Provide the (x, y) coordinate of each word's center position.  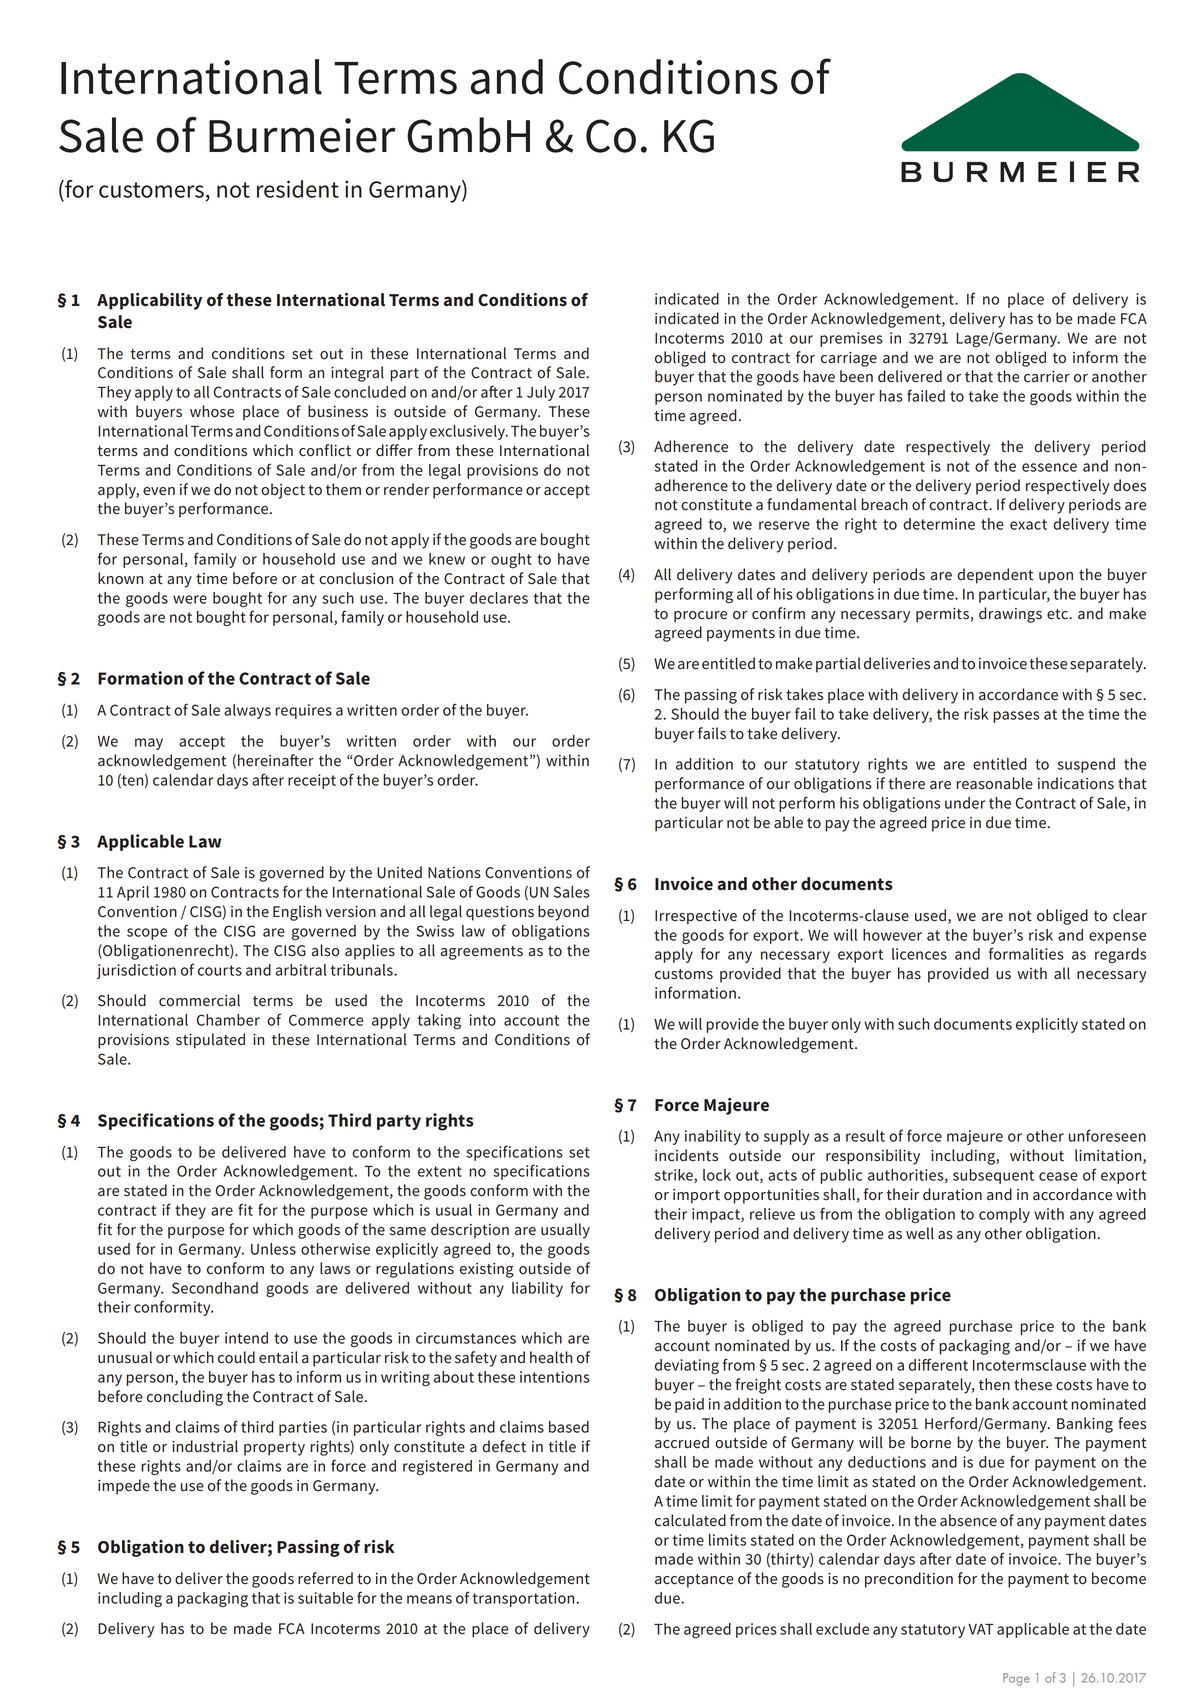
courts (220, 970)
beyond (563, 913)
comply (1004, 1215)
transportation (524, 1599)
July (541, 393)
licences (919, 954)
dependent (995, 576)
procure (700, 617)
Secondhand (215, 1288)
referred (325, 1578)
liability (537, 1289)
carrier (1047, 377)
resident (298, 189)
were (190, 599)
